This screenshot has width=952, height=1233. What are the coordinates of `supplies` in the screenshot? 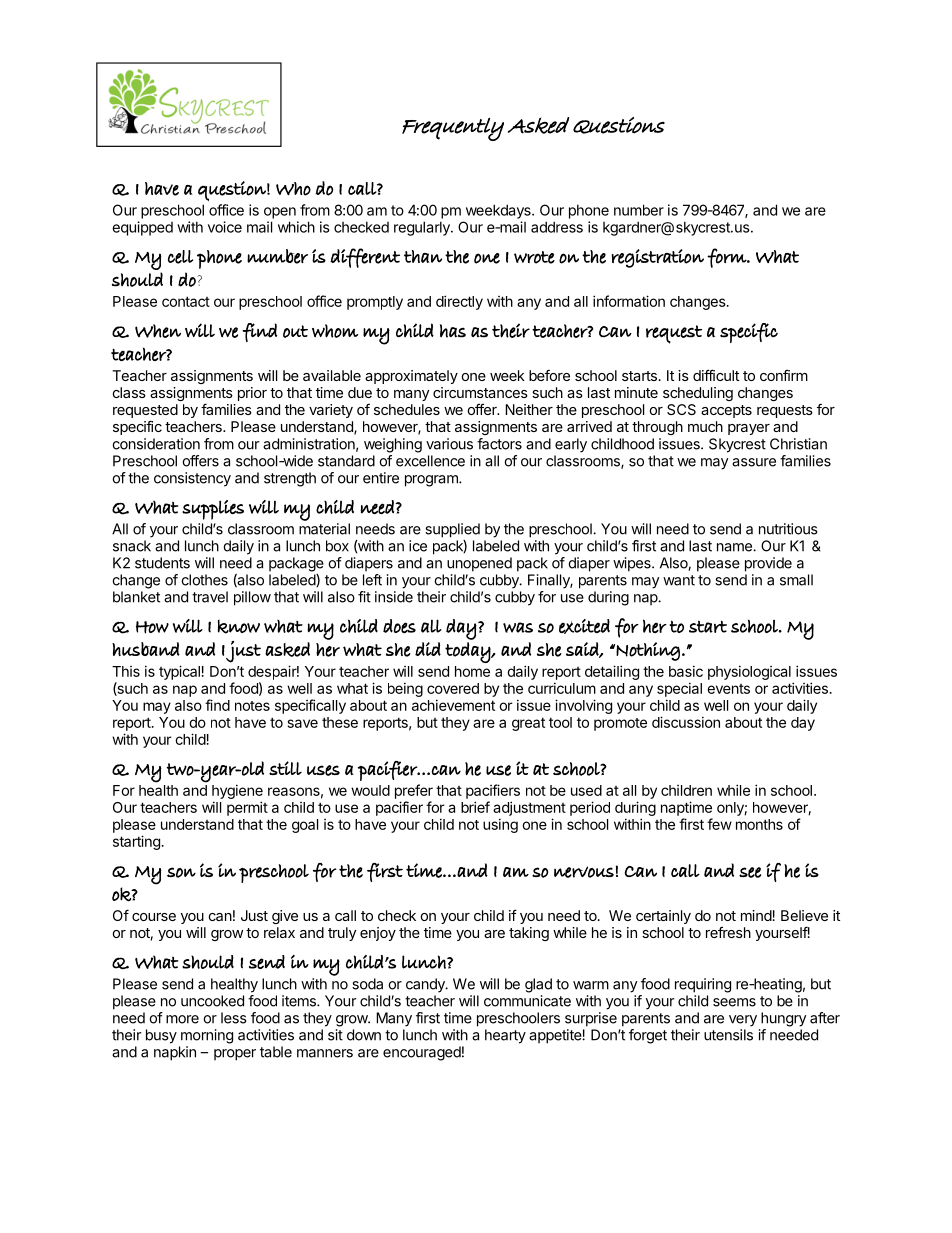 It's located at (213, 510).
